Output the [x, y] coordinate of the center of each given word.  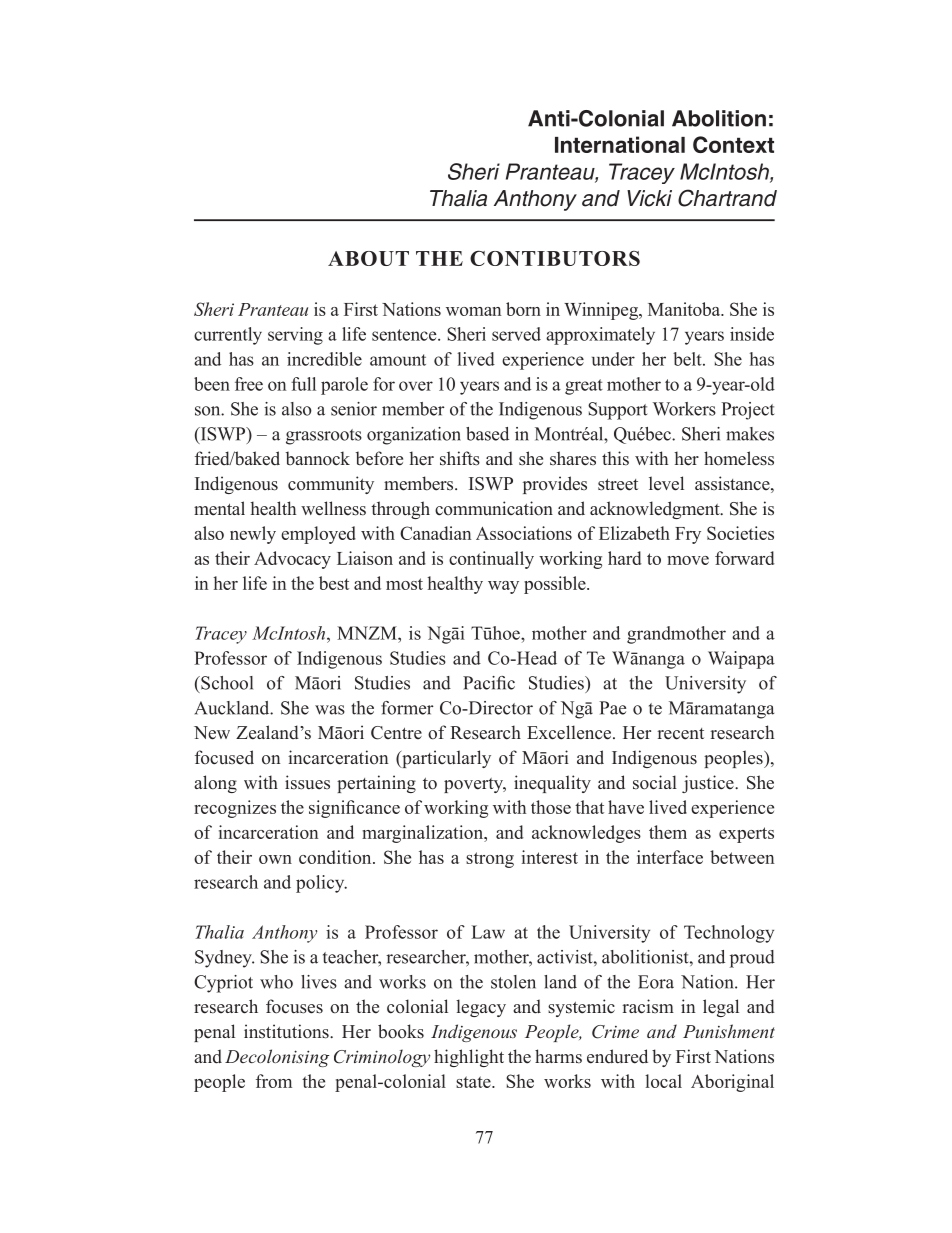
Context [733, 144]
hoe [507, 633]
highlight [469, 1058]
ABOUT [368, 258]
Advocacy [292, 560]
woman [473, 311]
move [688, 560]
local [663, 1081]
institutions [287, 1031]
